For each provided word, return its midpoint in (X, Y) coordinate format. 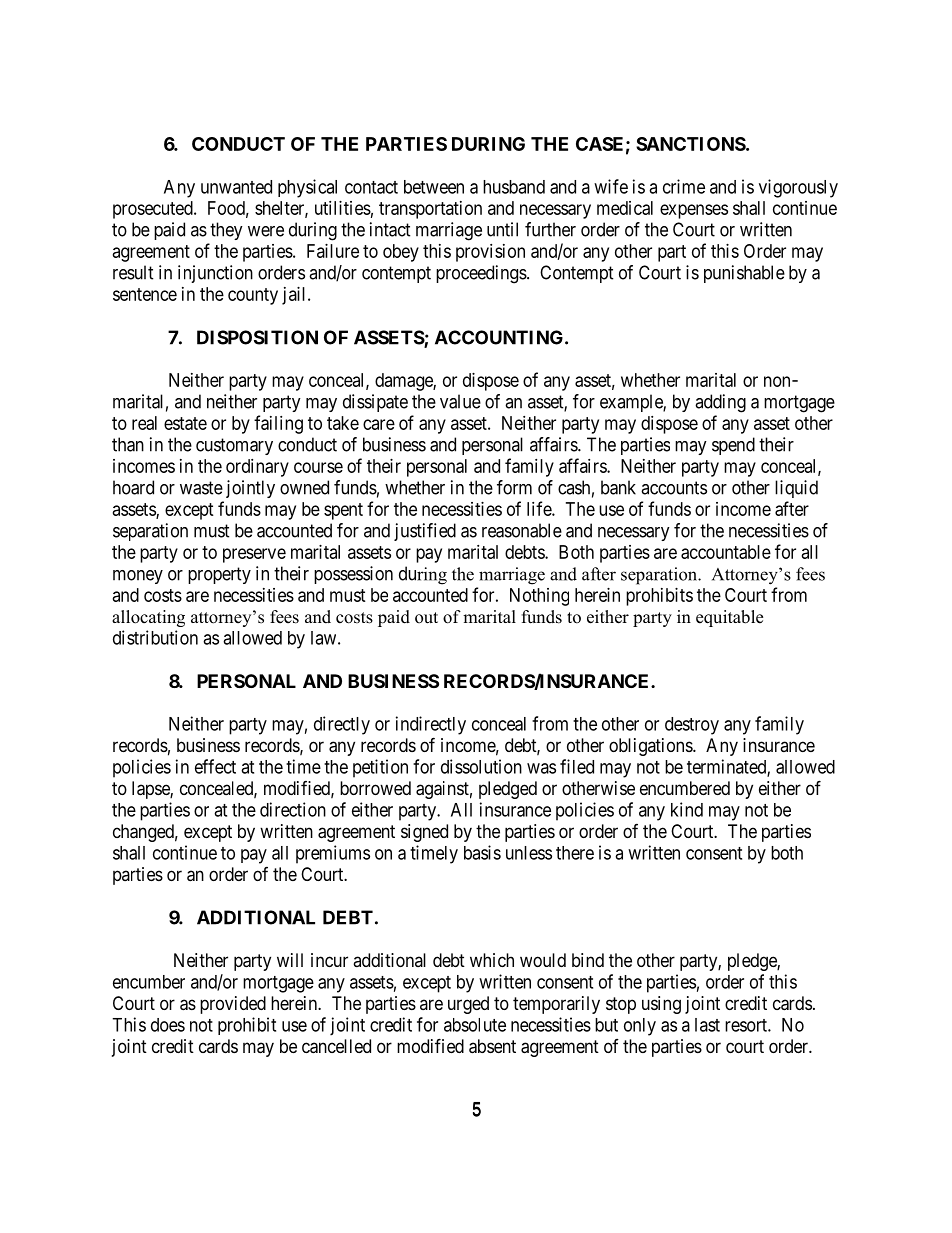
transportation (430, 210)
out (426, 618)
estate (185, 423)
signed (424, 833)
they (226, 231)
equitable (729, 618)
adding (720, 403)
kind (687, 809)
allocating (148, 618)
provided (233, 1005)
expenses (694, 211)
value (460, 401)
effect (215, 766)
